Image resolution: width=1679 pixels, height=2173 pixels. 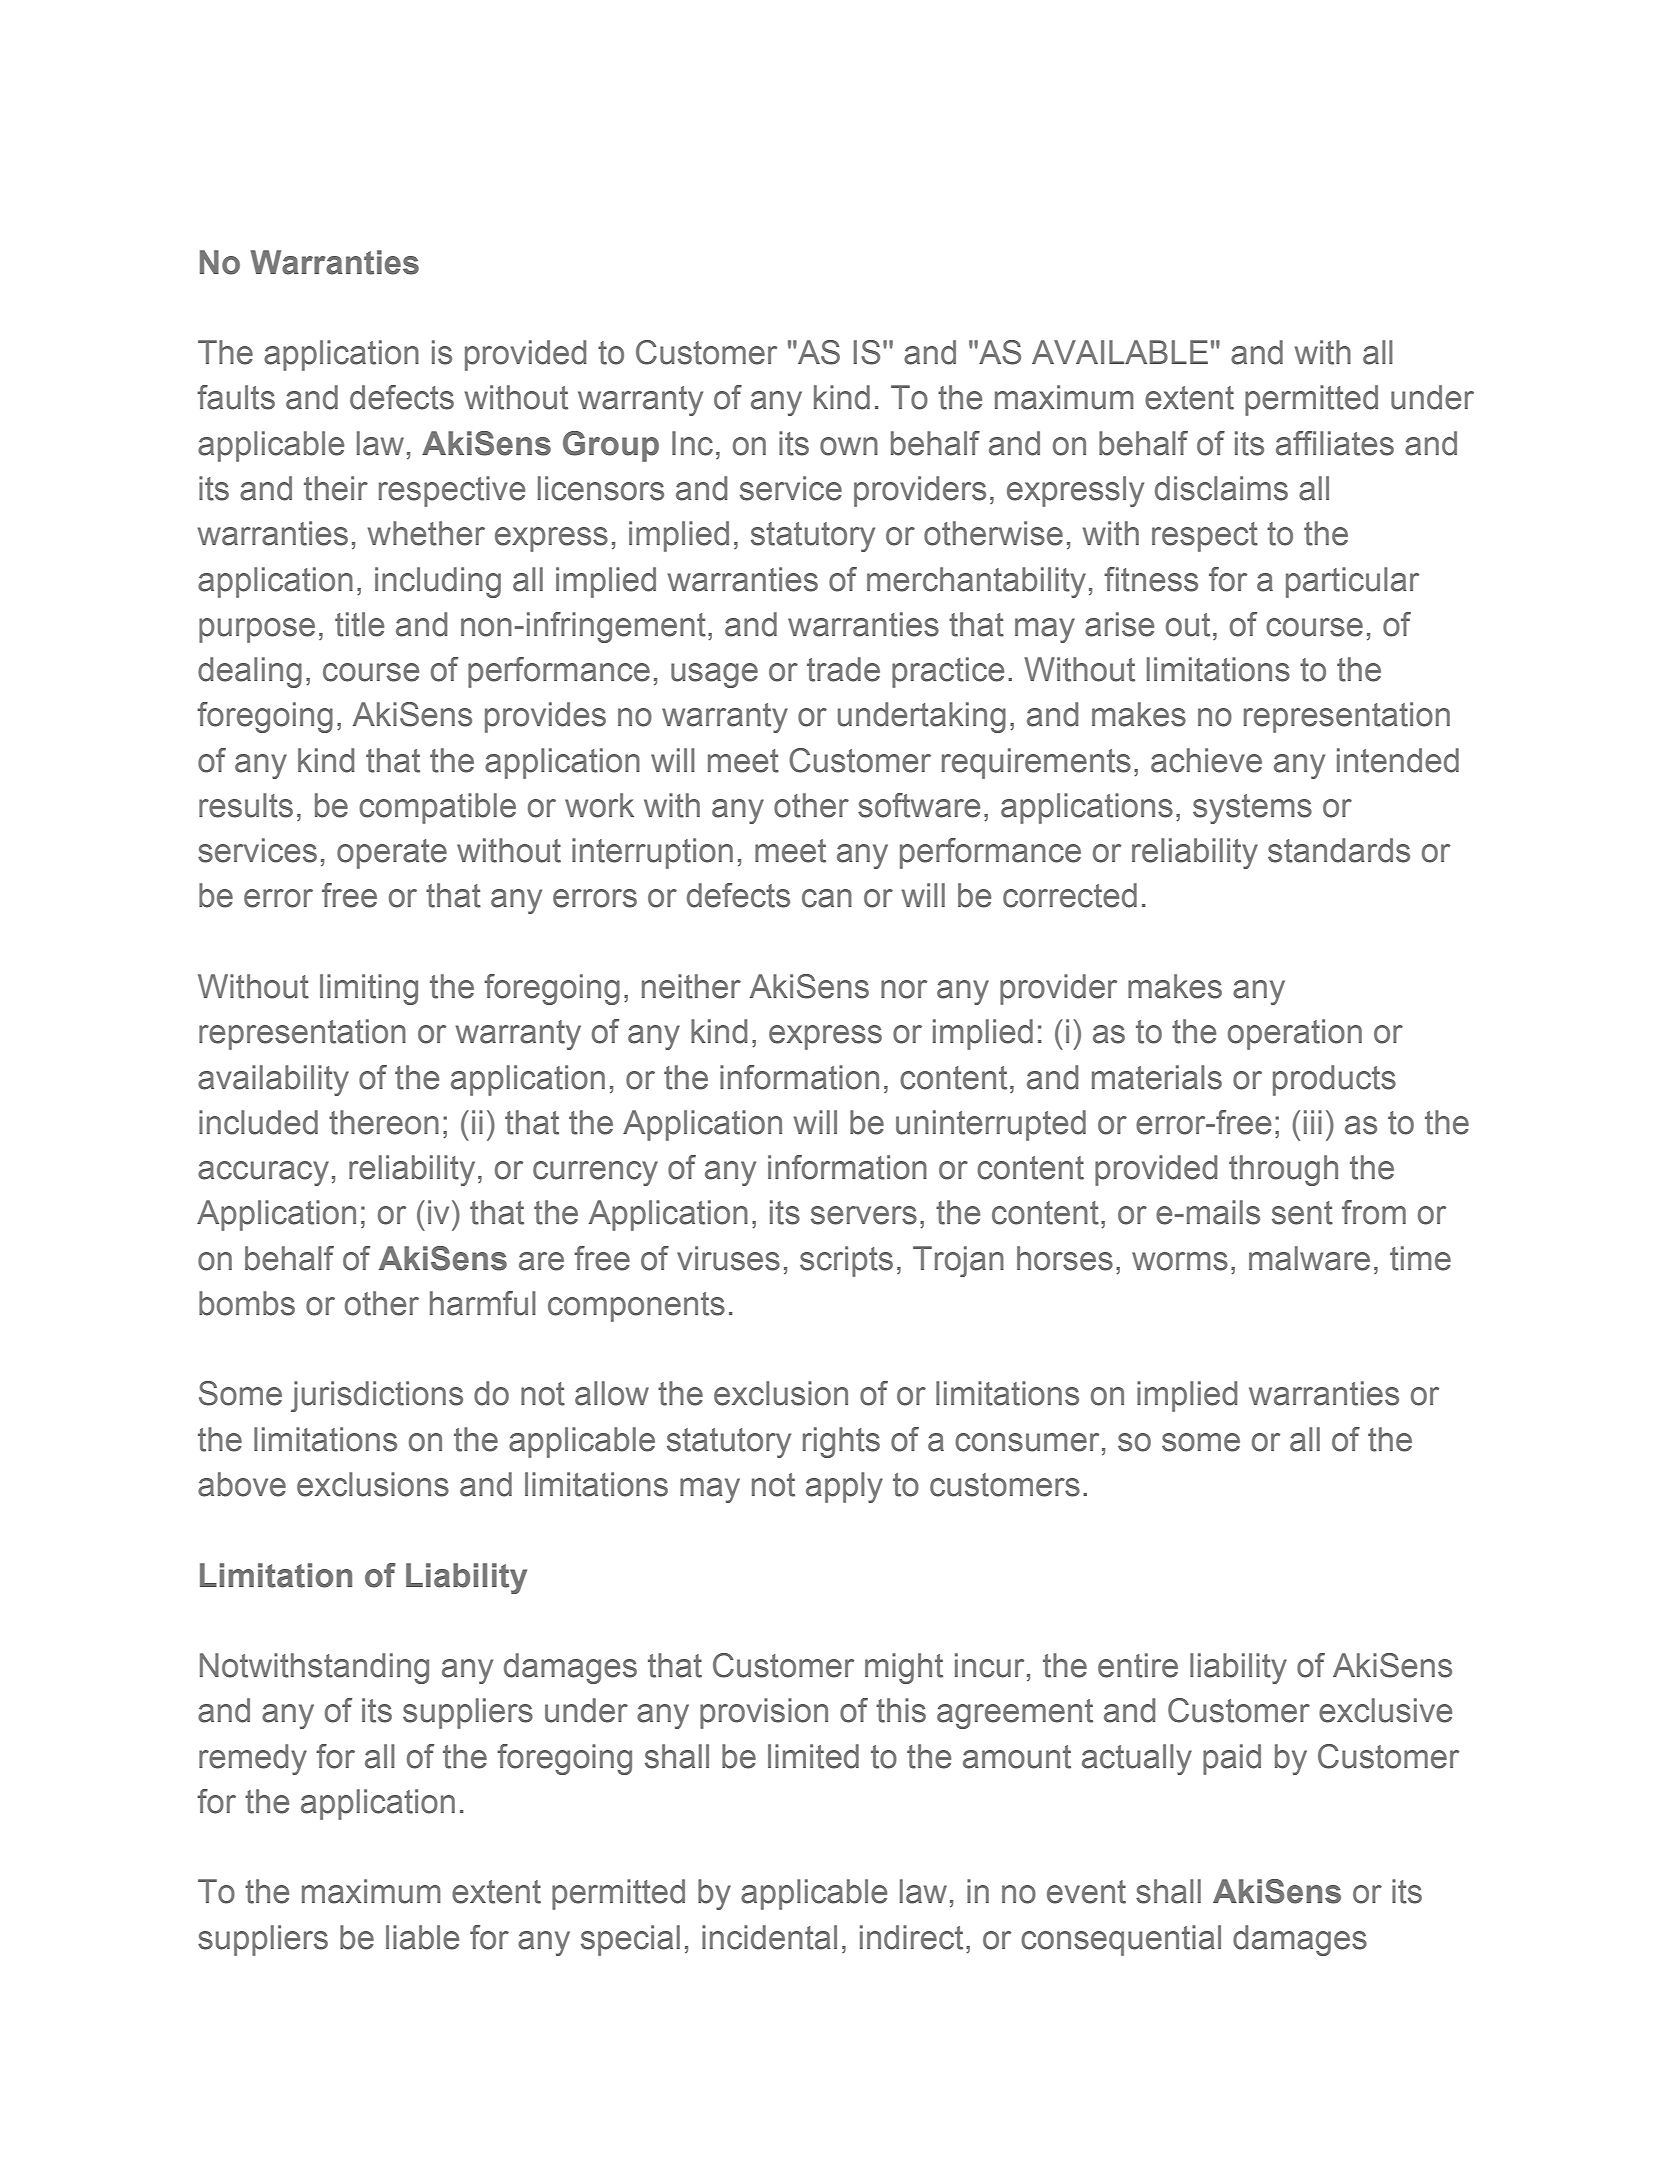 I want to click on can, so click(x=827, y=898).
